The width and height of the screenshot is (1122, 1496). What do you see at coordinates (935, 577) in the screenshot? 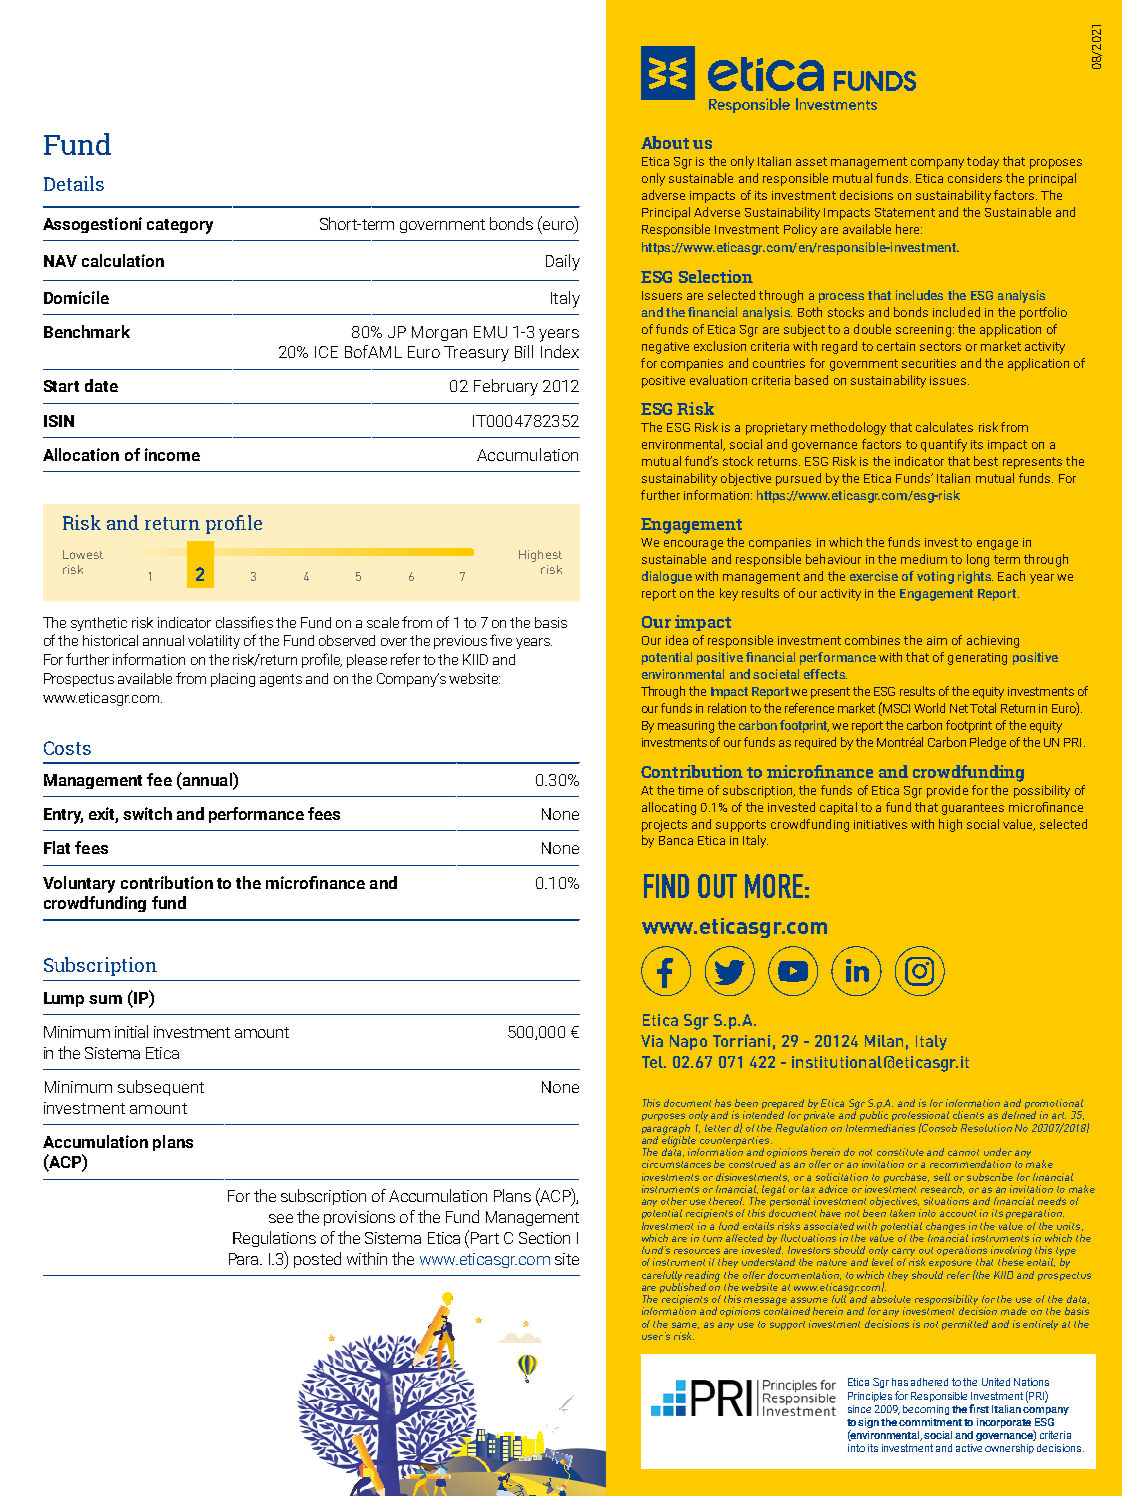
I see `voting` at bounding box center [935, 577].
